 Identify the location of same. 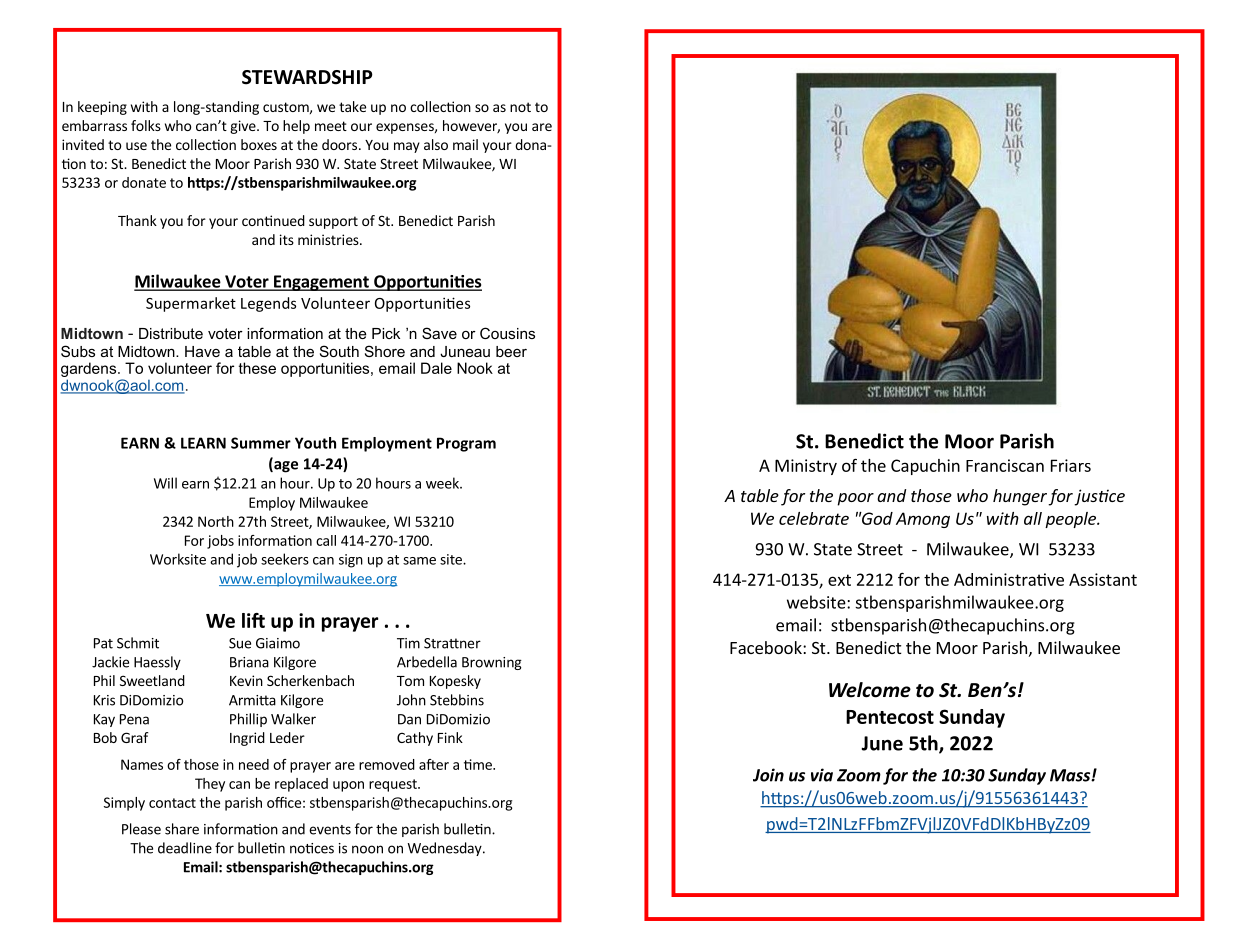
(419, 561).
